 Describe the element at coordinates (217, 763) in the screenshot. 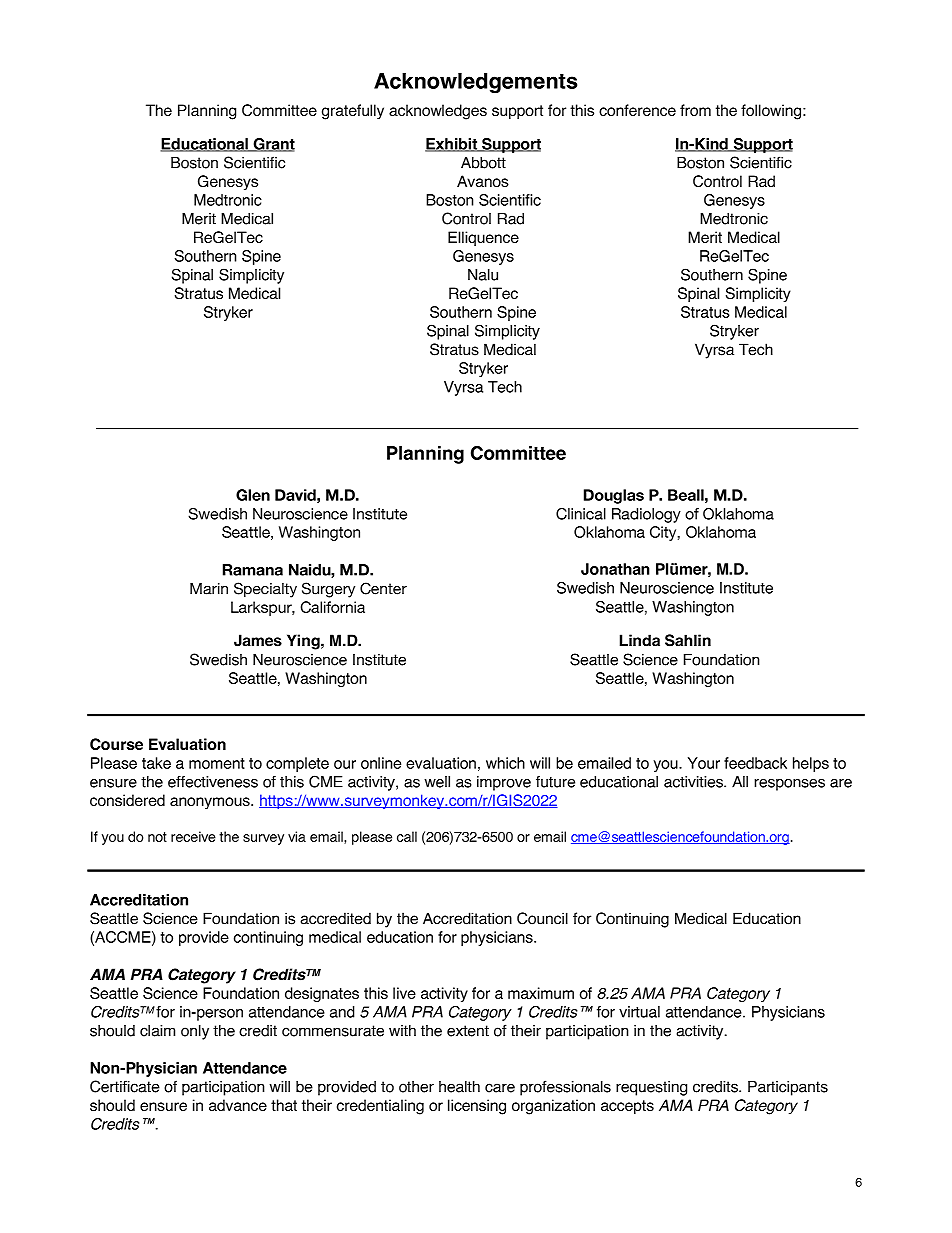

I see `moment` at that location.
